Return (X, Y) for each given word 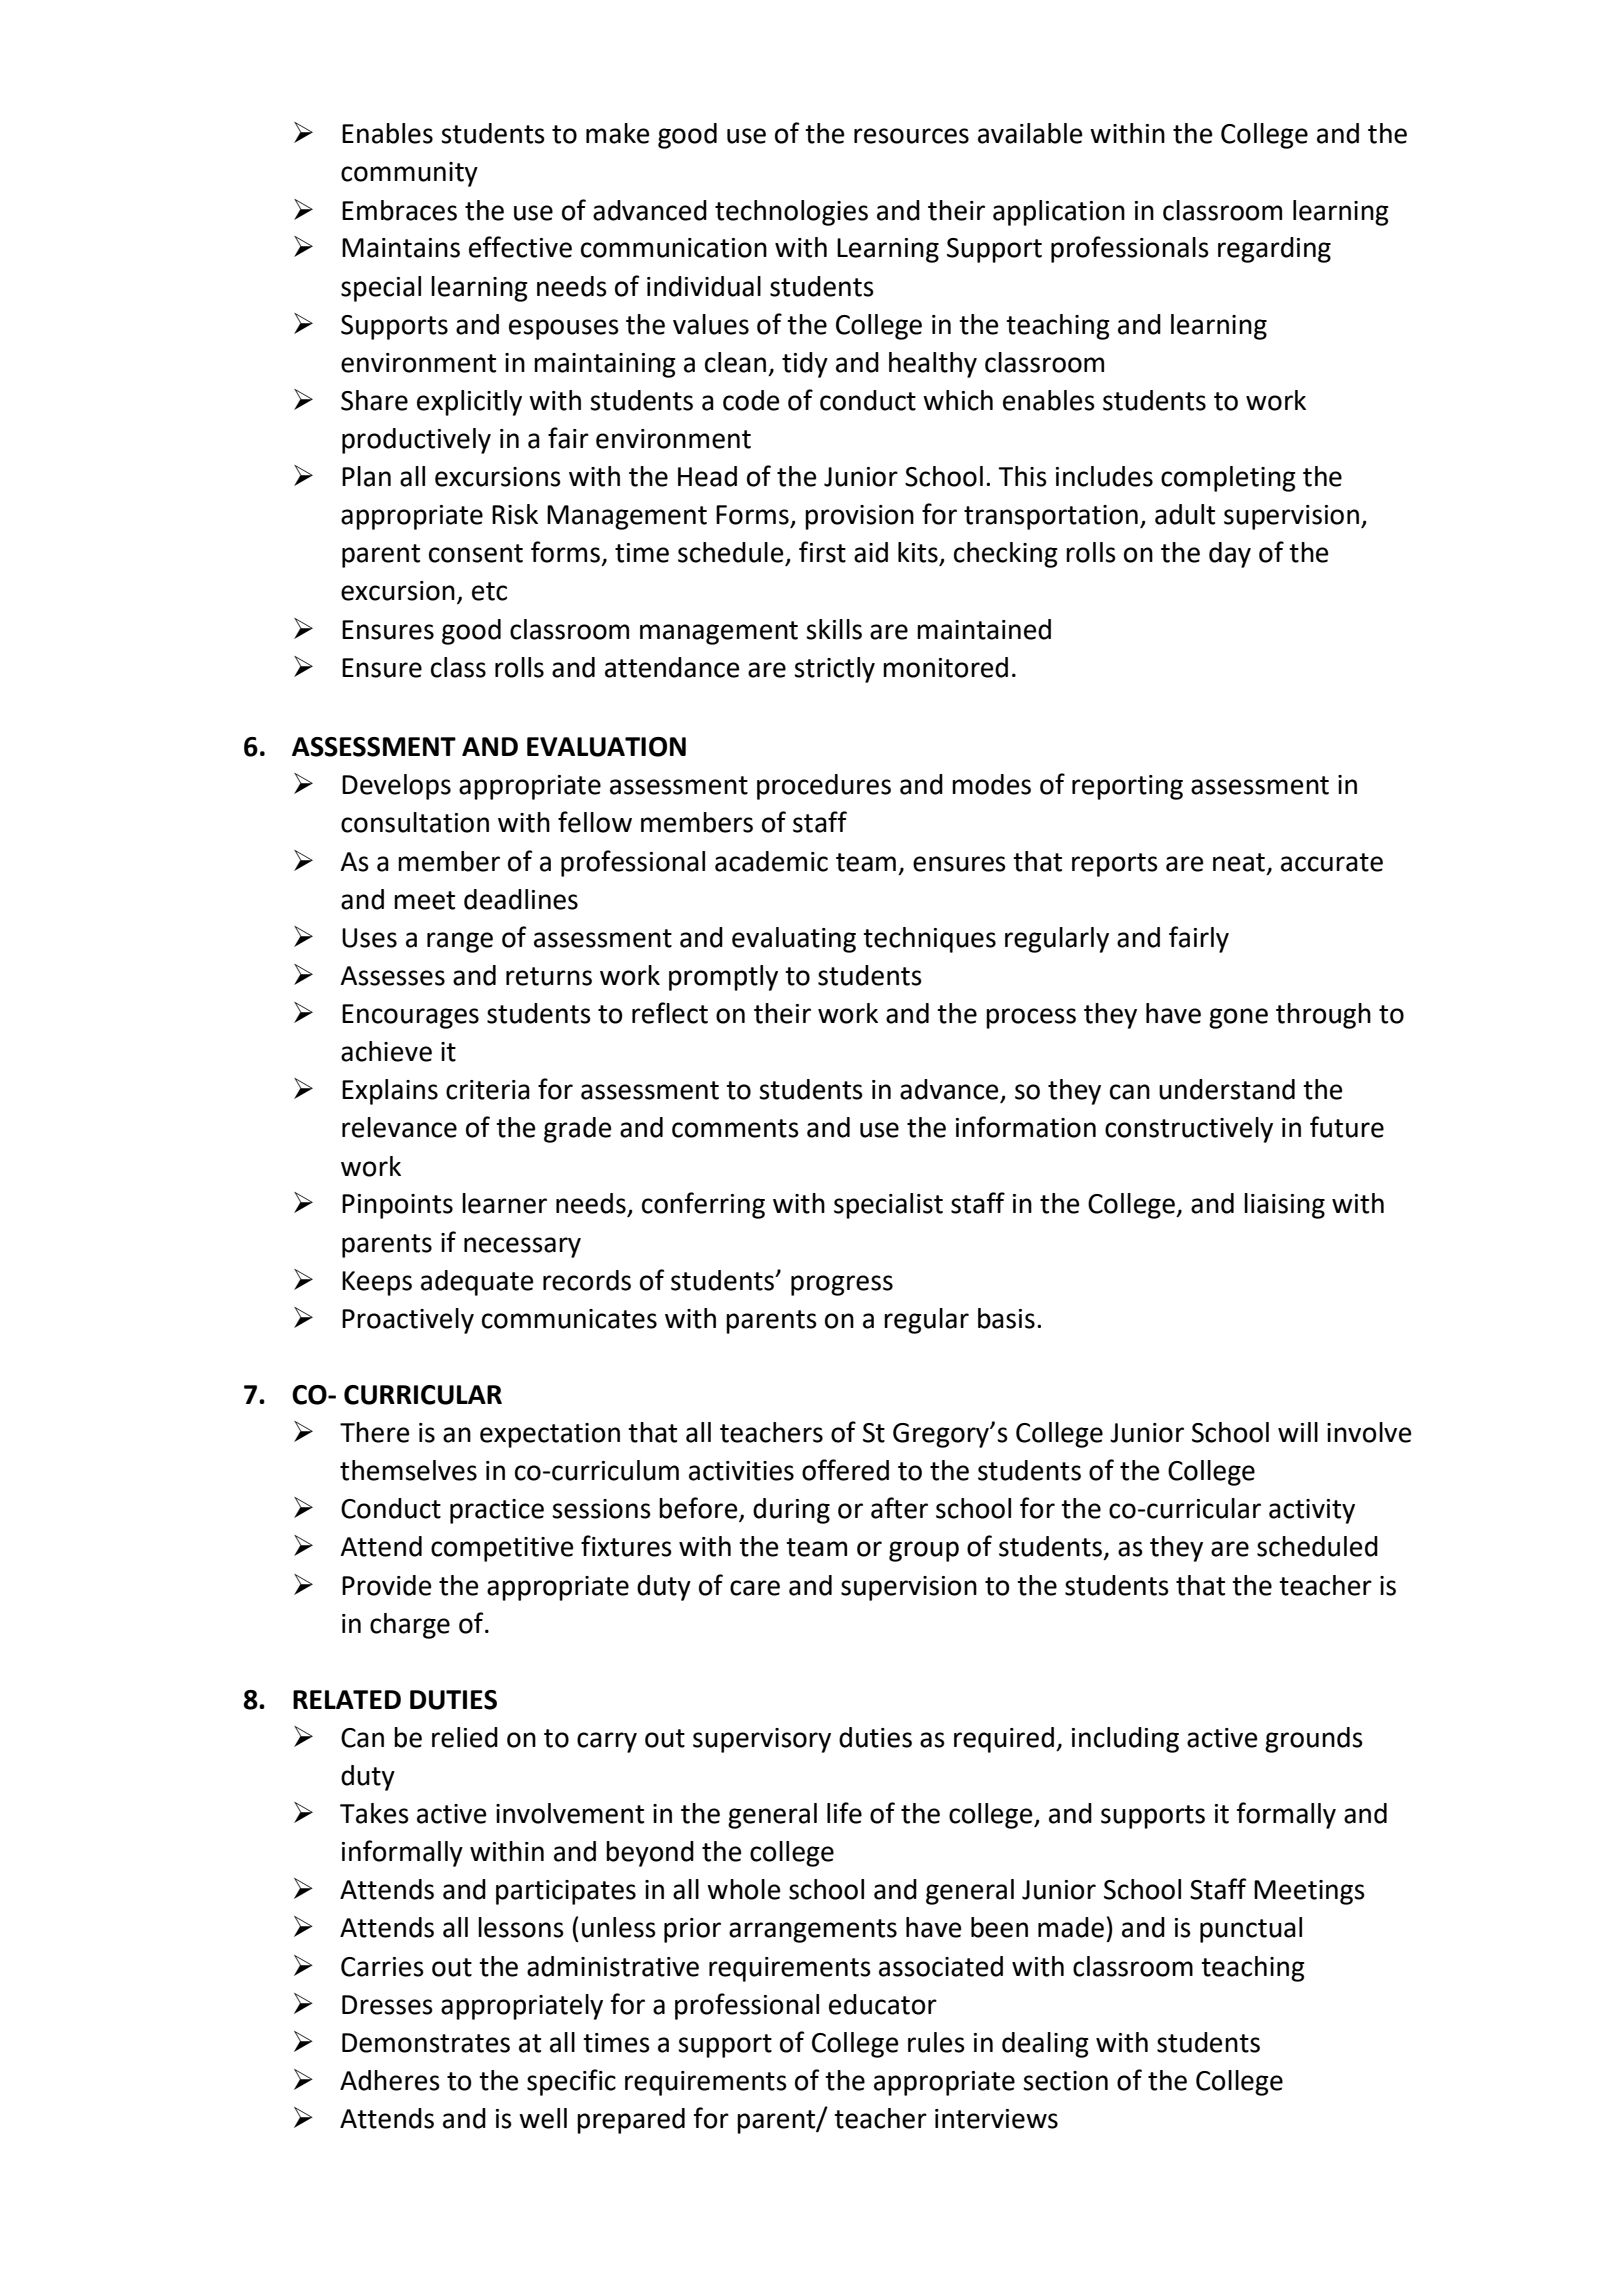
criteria (488, 1090)
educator (883, 2004)
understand (1227, 1089)
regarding (1274, 250)
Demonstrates (426, 2043)
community (409, 174)
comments (735, 1128)
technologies (791, 213)
